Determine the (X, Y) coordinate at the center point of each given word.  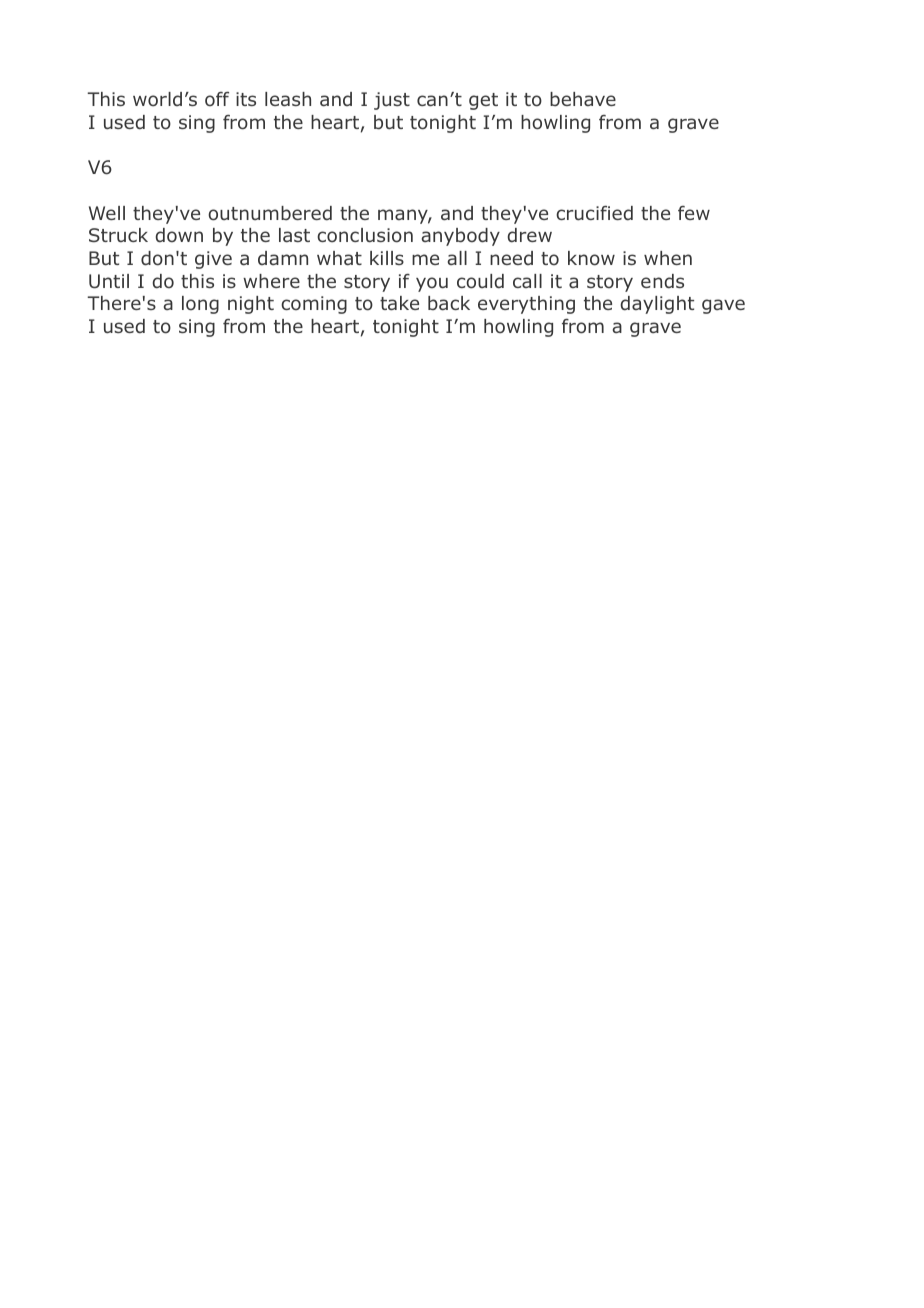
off (217, 99)
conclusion (365, 235)
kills (387, 258)
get (483, 101)
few (694, 213)
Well (107, 213)
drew (530, 235)
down (179, 235)
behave (583, 99)
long (200, 305)
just (392, 101)
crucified (594, 213)
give (213, 260)
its (246, 99)
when (668, 258)
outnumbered (270, 213)
